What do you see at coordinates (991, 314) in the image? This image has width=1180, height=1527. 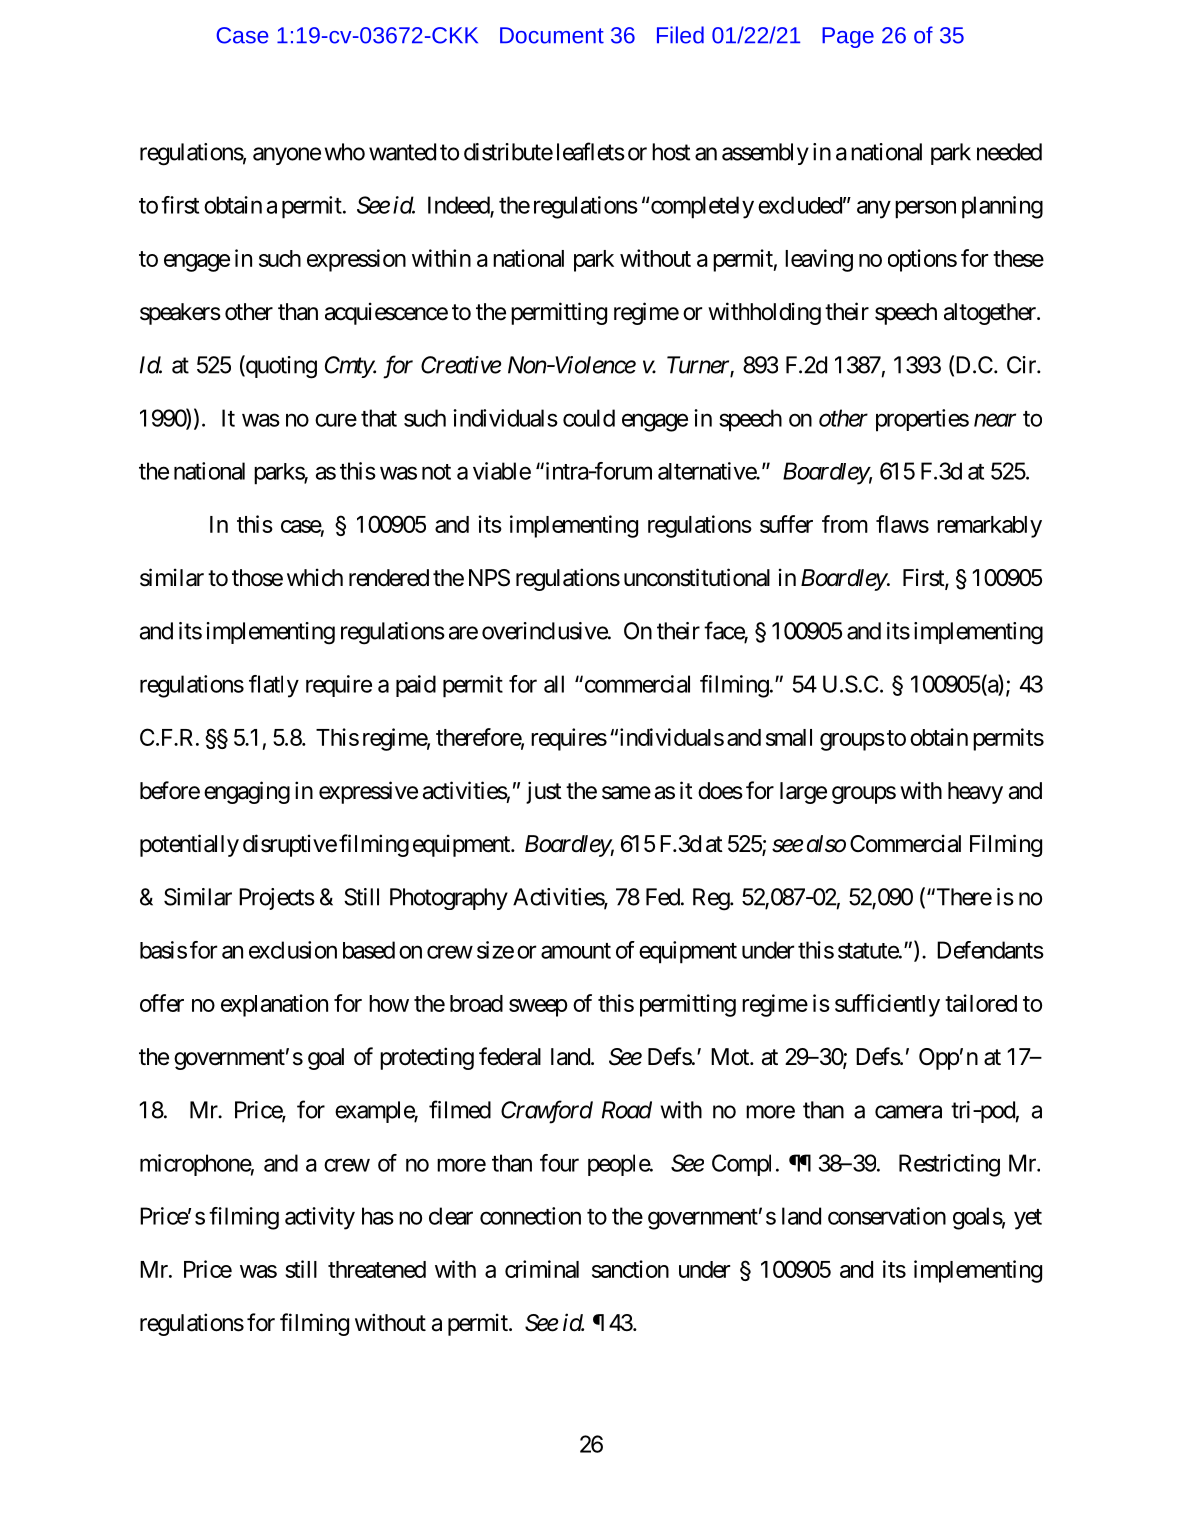 I see `altogether` at bounding box center [991, 314].
